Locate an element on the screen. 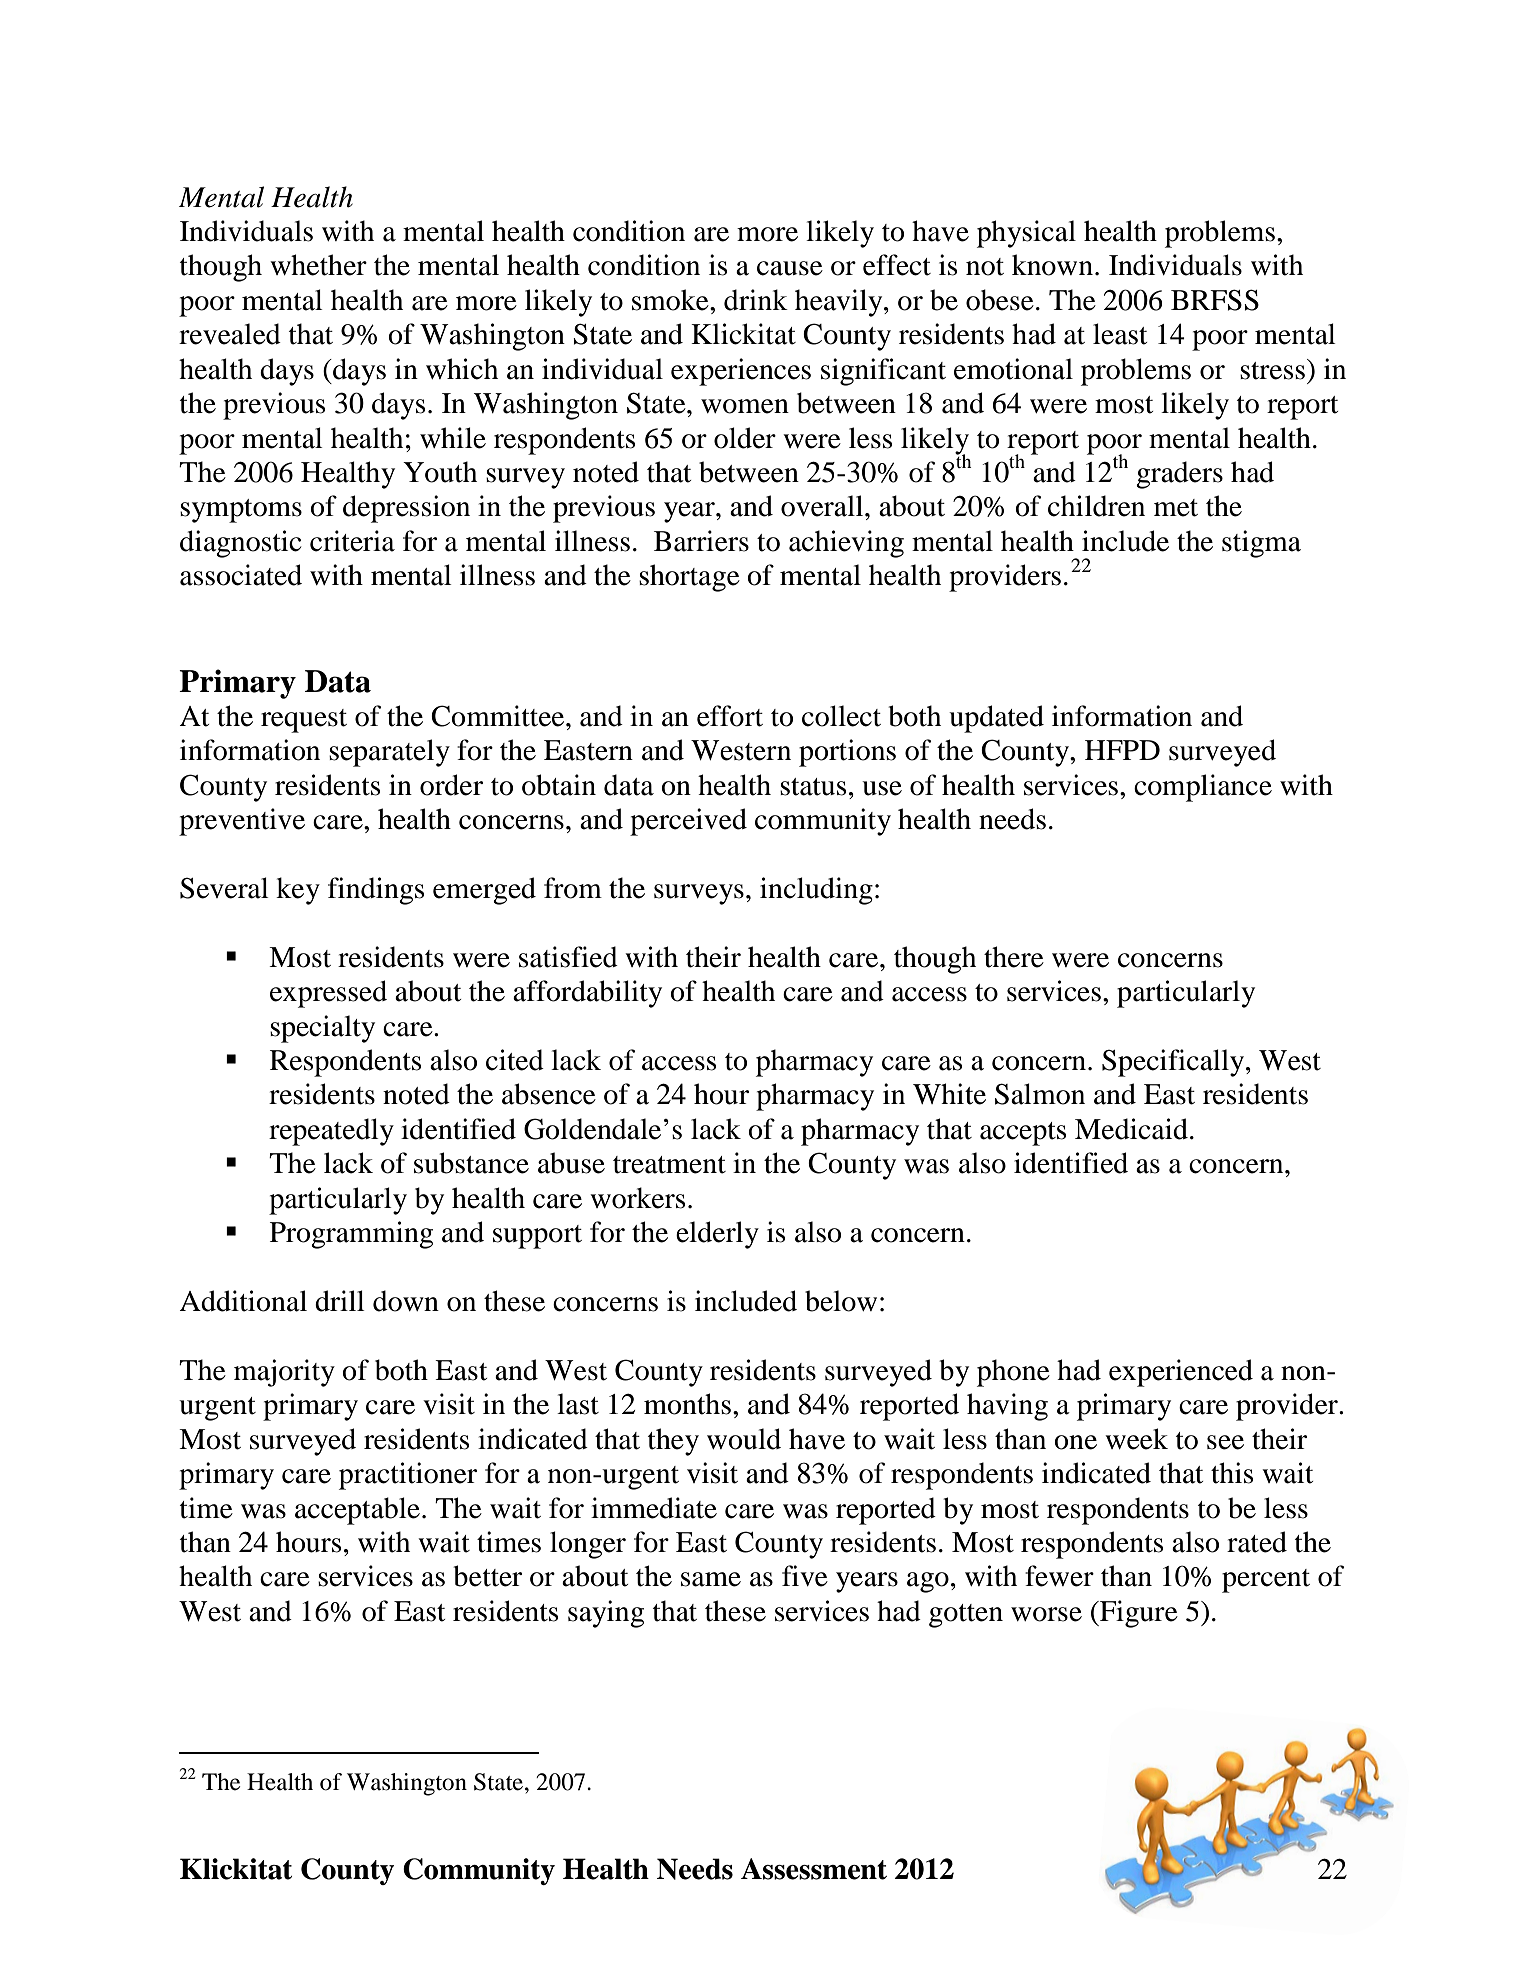 The image size is (1527, 1976). known is located at coordinates (1052, 265).
